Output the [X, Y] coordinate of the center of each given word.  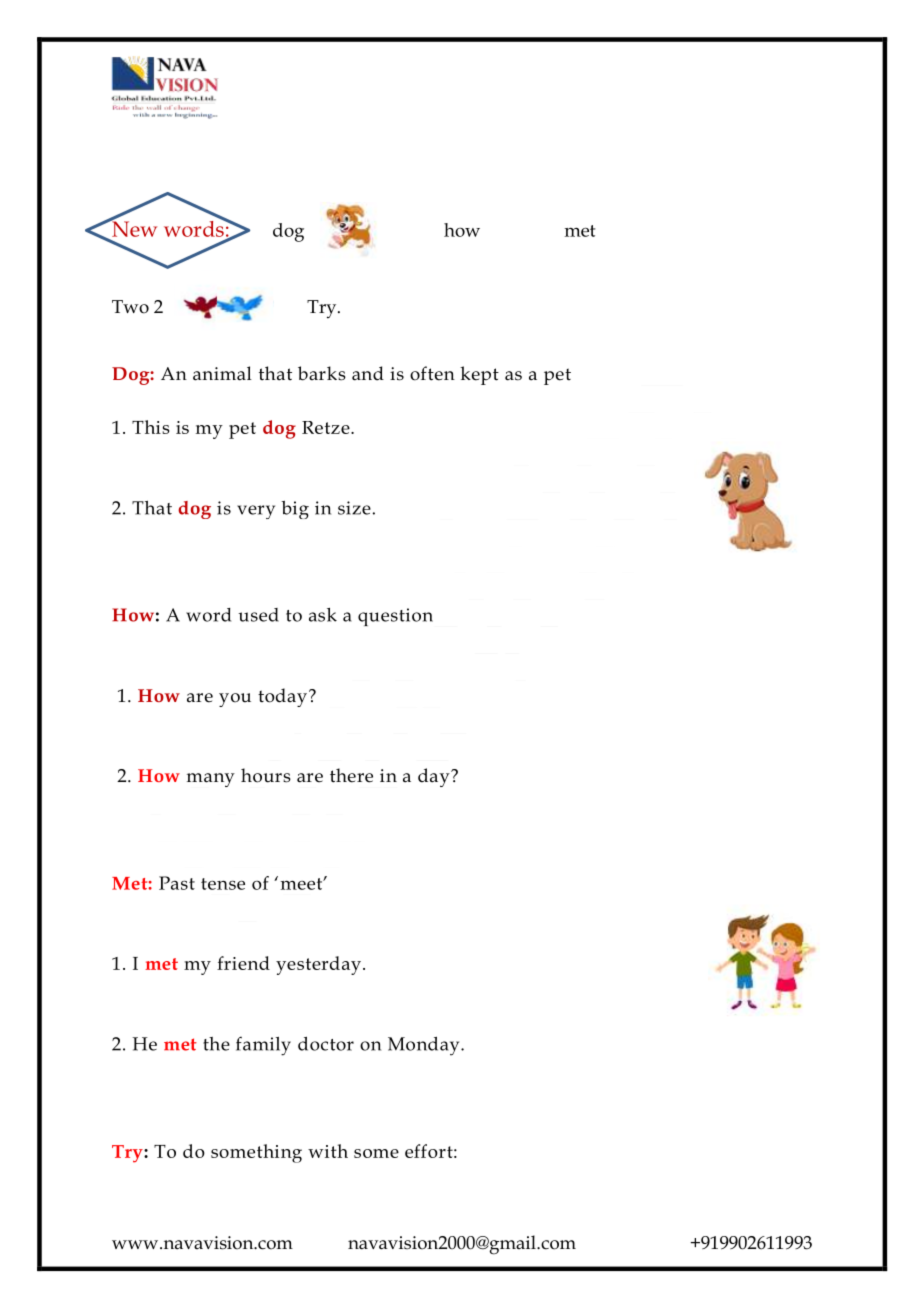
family [263, 1046]
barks [322, 373]
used [258, 615]
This [150, 427]
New [133, 228]
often [432, 373]
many [211, 780]
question [395, 617]
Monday [425, 1046]
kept [479, 375]
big [295, 510]
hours [266, 775]
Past [177, 883]
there [351, 775]
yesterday [318, 965]
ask [323, 615]
